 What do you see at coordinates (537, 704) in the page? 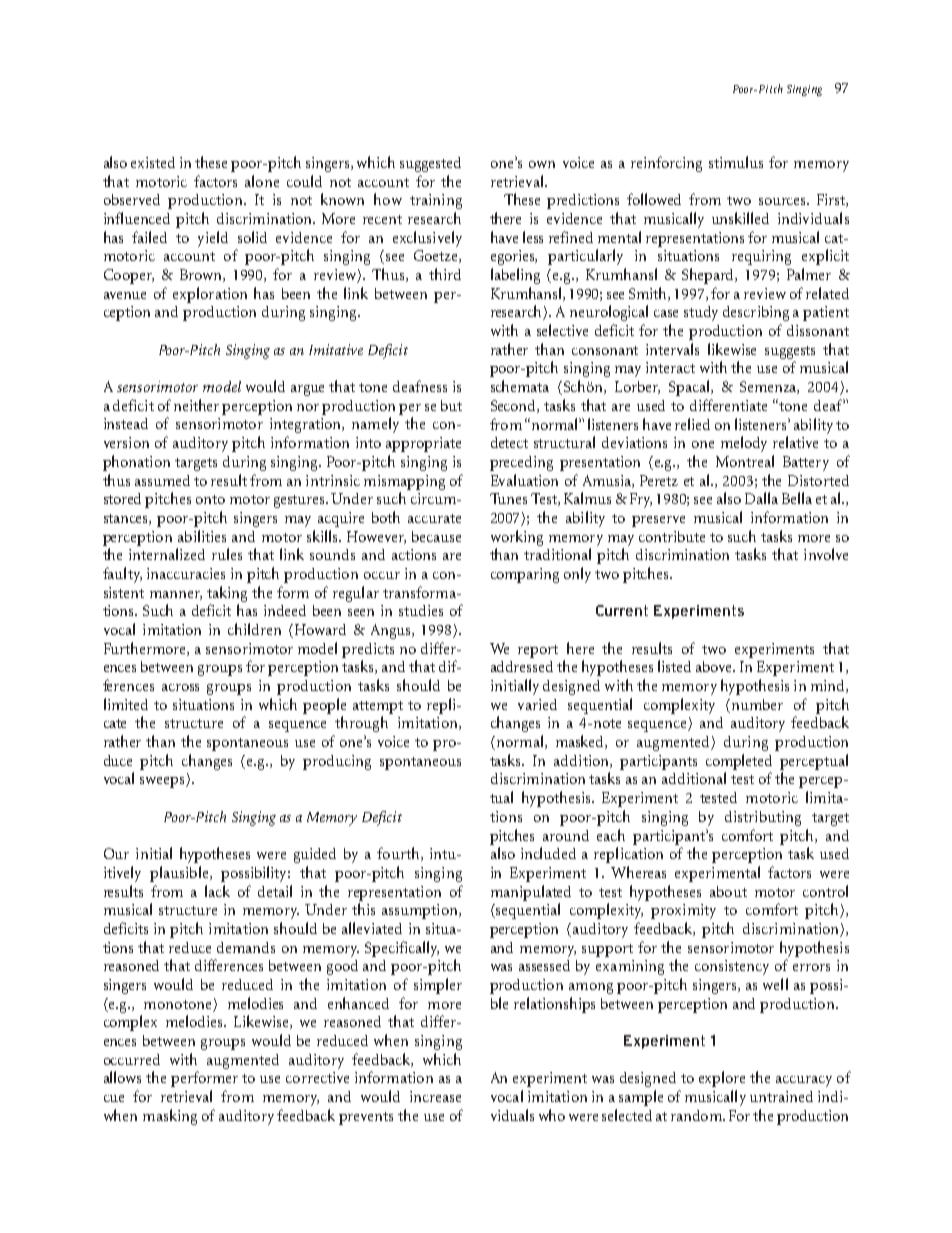
I see `varied` at bounding box center [537, 704].
